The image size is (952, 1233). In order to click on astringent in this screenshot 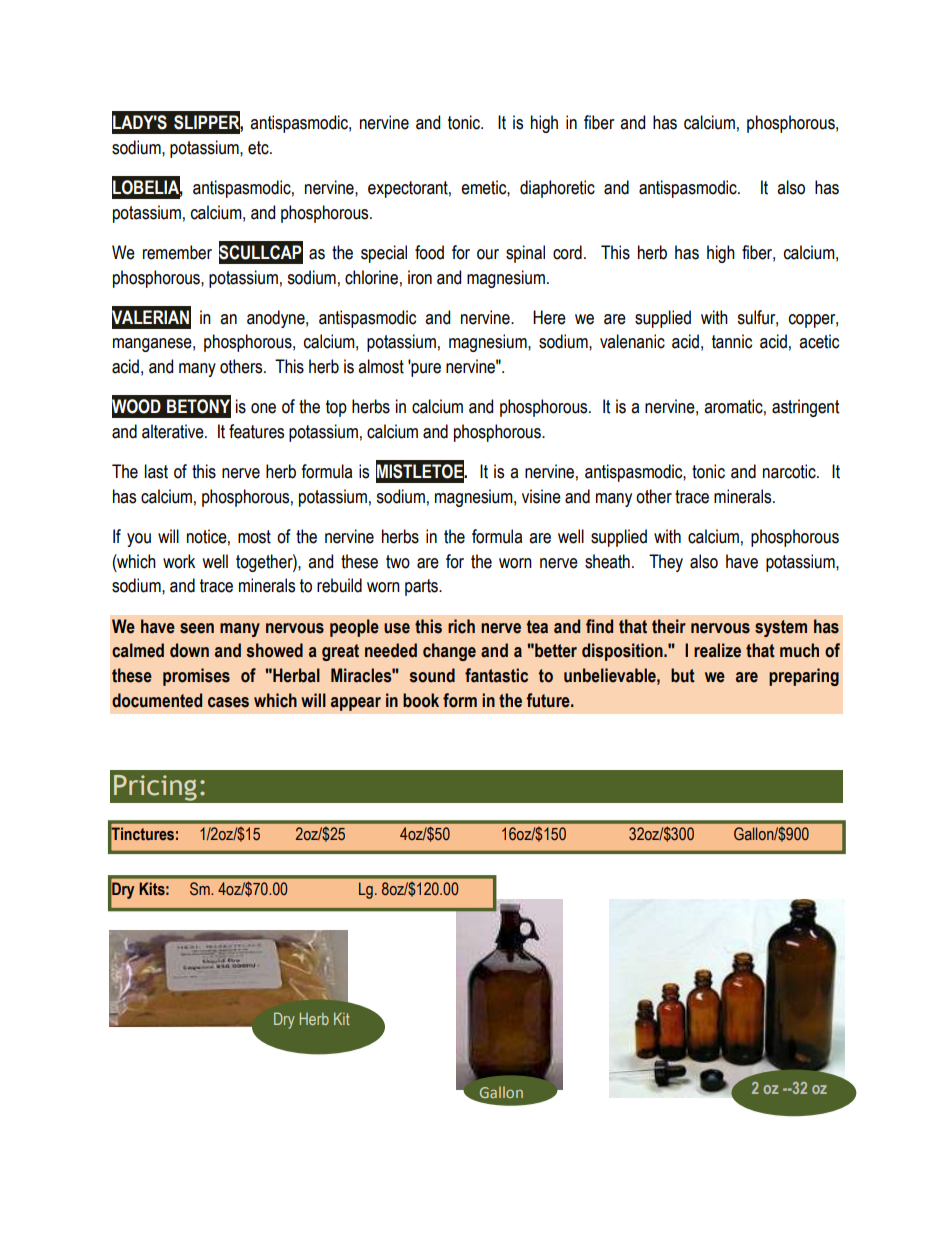, I will do `click(805, 408)`.
